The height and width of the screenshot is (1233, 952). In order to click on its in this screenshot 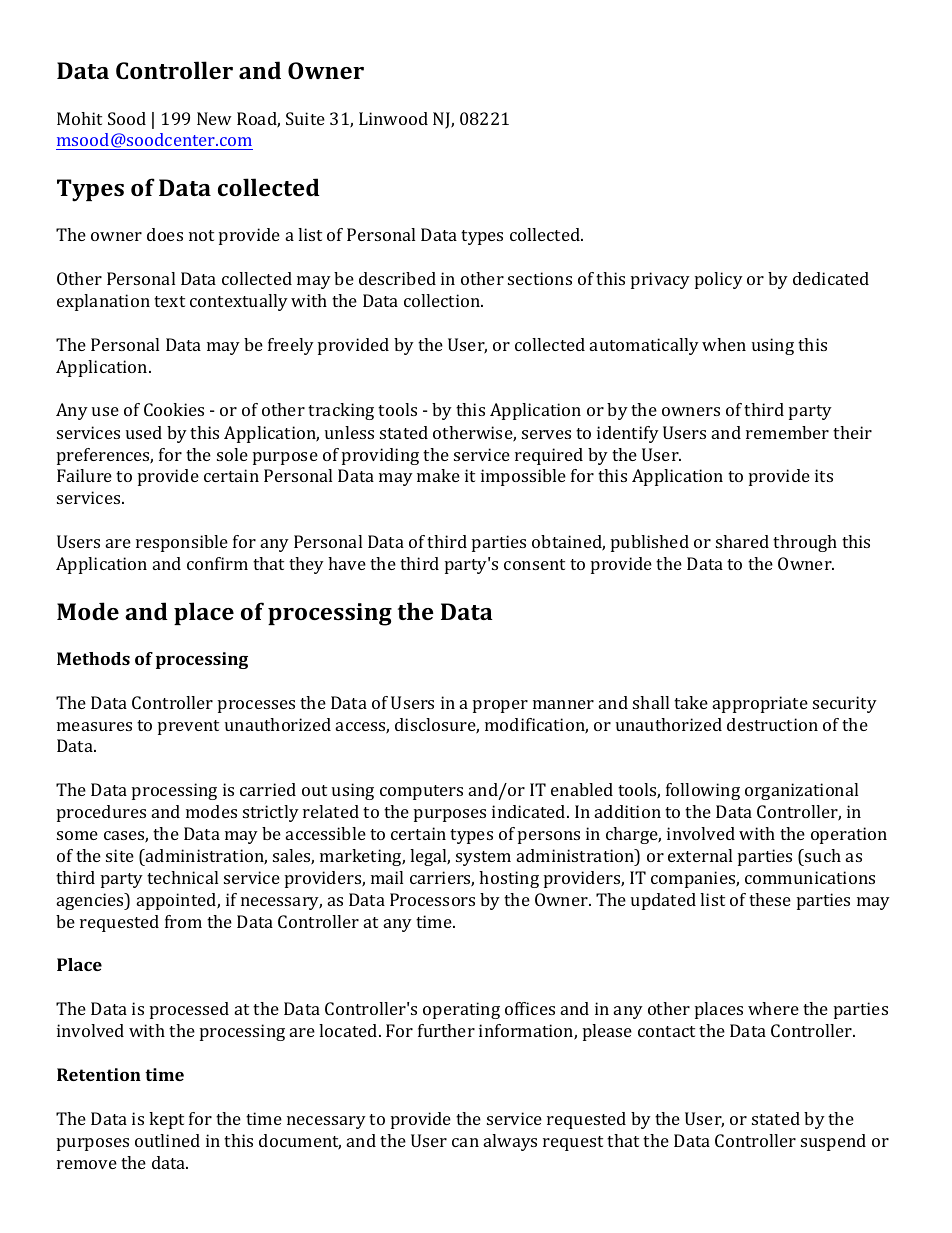, I will do `click(824, 475)`.
